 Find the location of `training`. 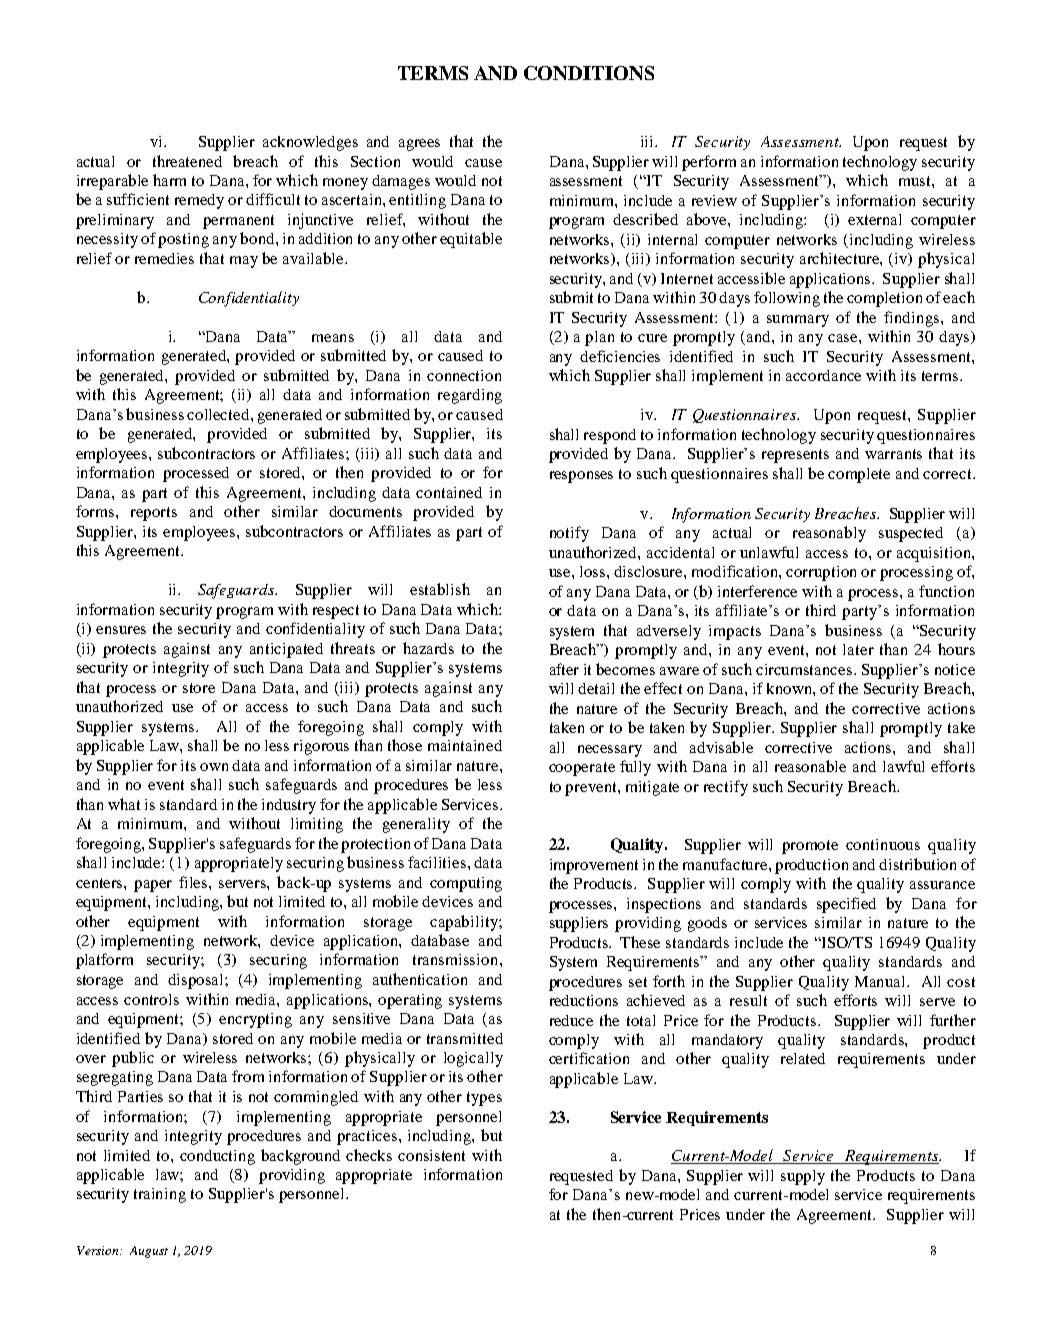

training is located at coordinates (160, 1195).
